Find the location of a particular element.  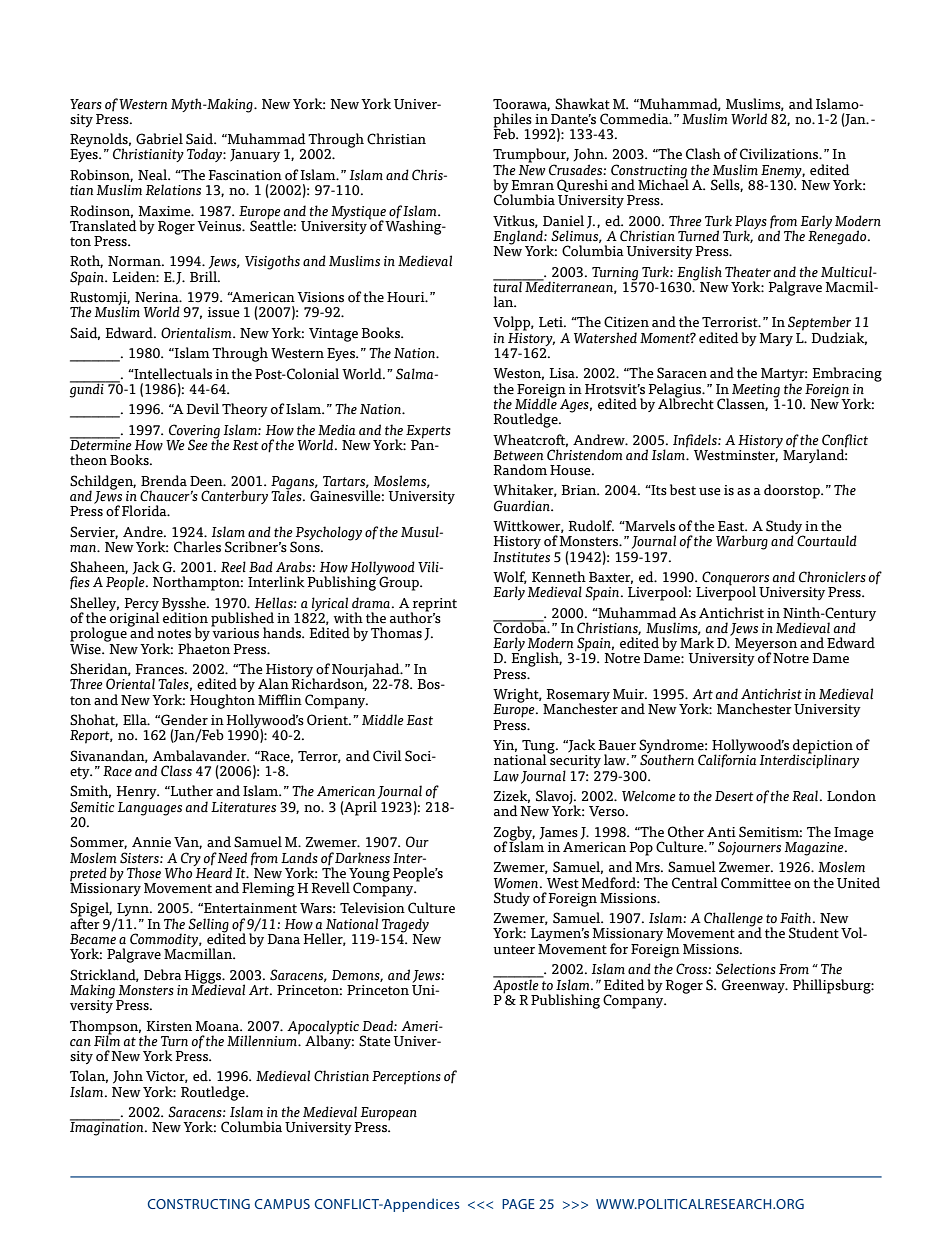

Faith is located at coordinates (797, 917).
